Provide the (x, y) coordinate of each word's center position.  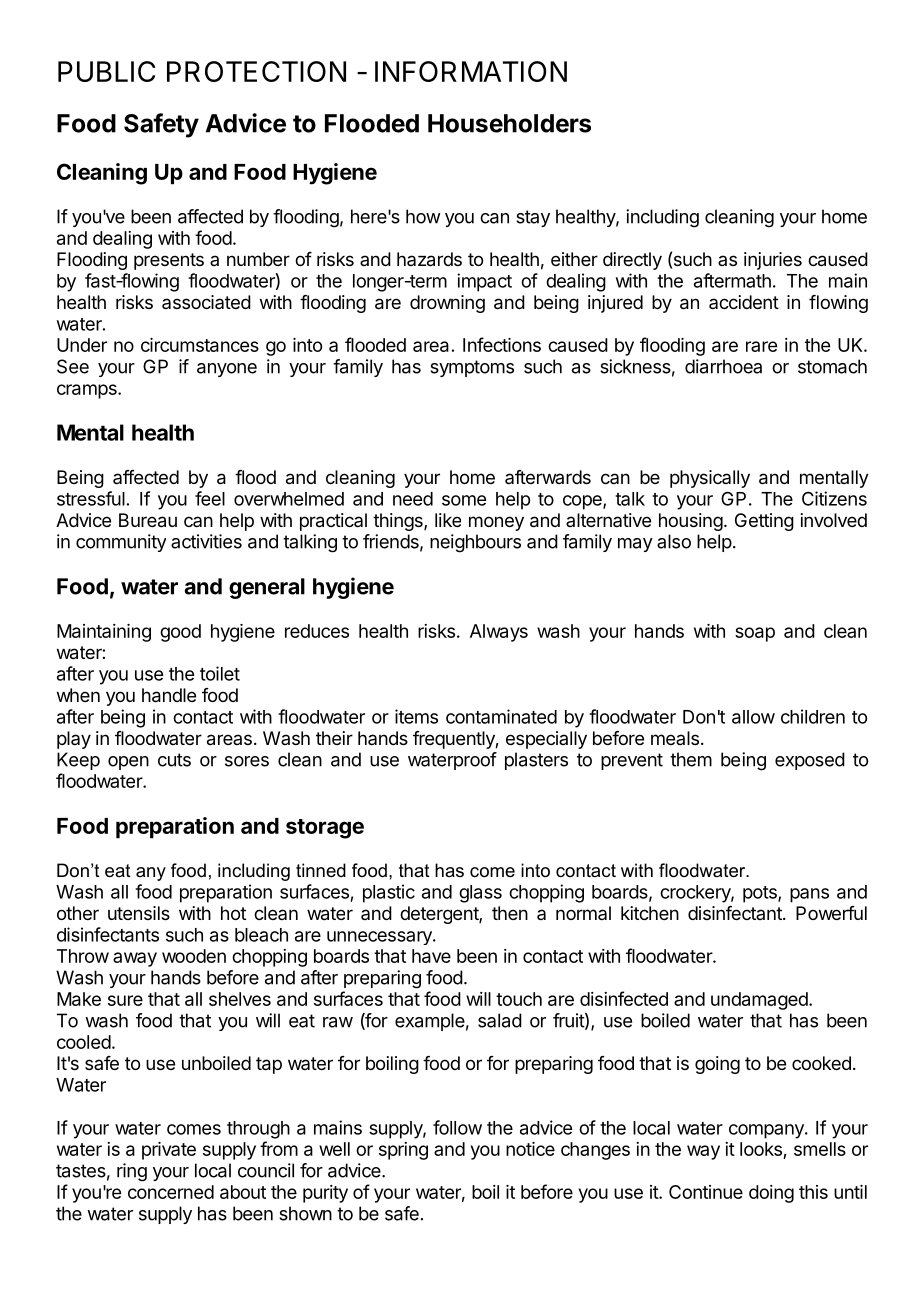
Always (499, 633)
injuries (773, 261)
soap (755, 634)
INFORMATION (471, 71)
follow (457, 1127)
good (180, 633)
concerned (171, 1192)
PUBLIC (106, 71)
